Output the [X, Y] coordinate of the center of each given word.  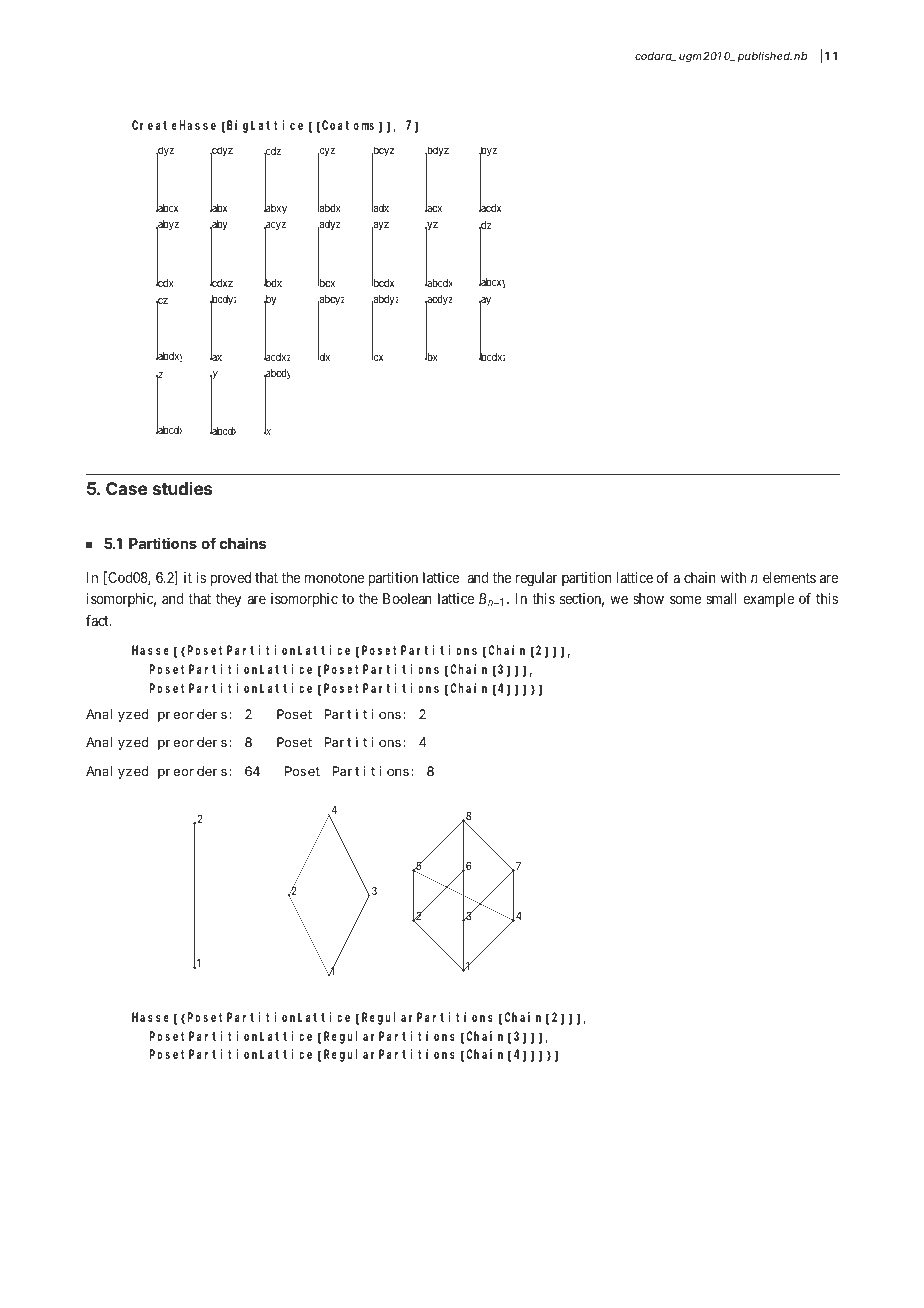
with [733, 577]
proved [230, 579]
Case [127, 488]
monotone [334, 578]
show [648, 598]
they [228, 600]
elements [789, 577]
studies [183, 488]
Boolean [407, 598]
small [721, 598]
